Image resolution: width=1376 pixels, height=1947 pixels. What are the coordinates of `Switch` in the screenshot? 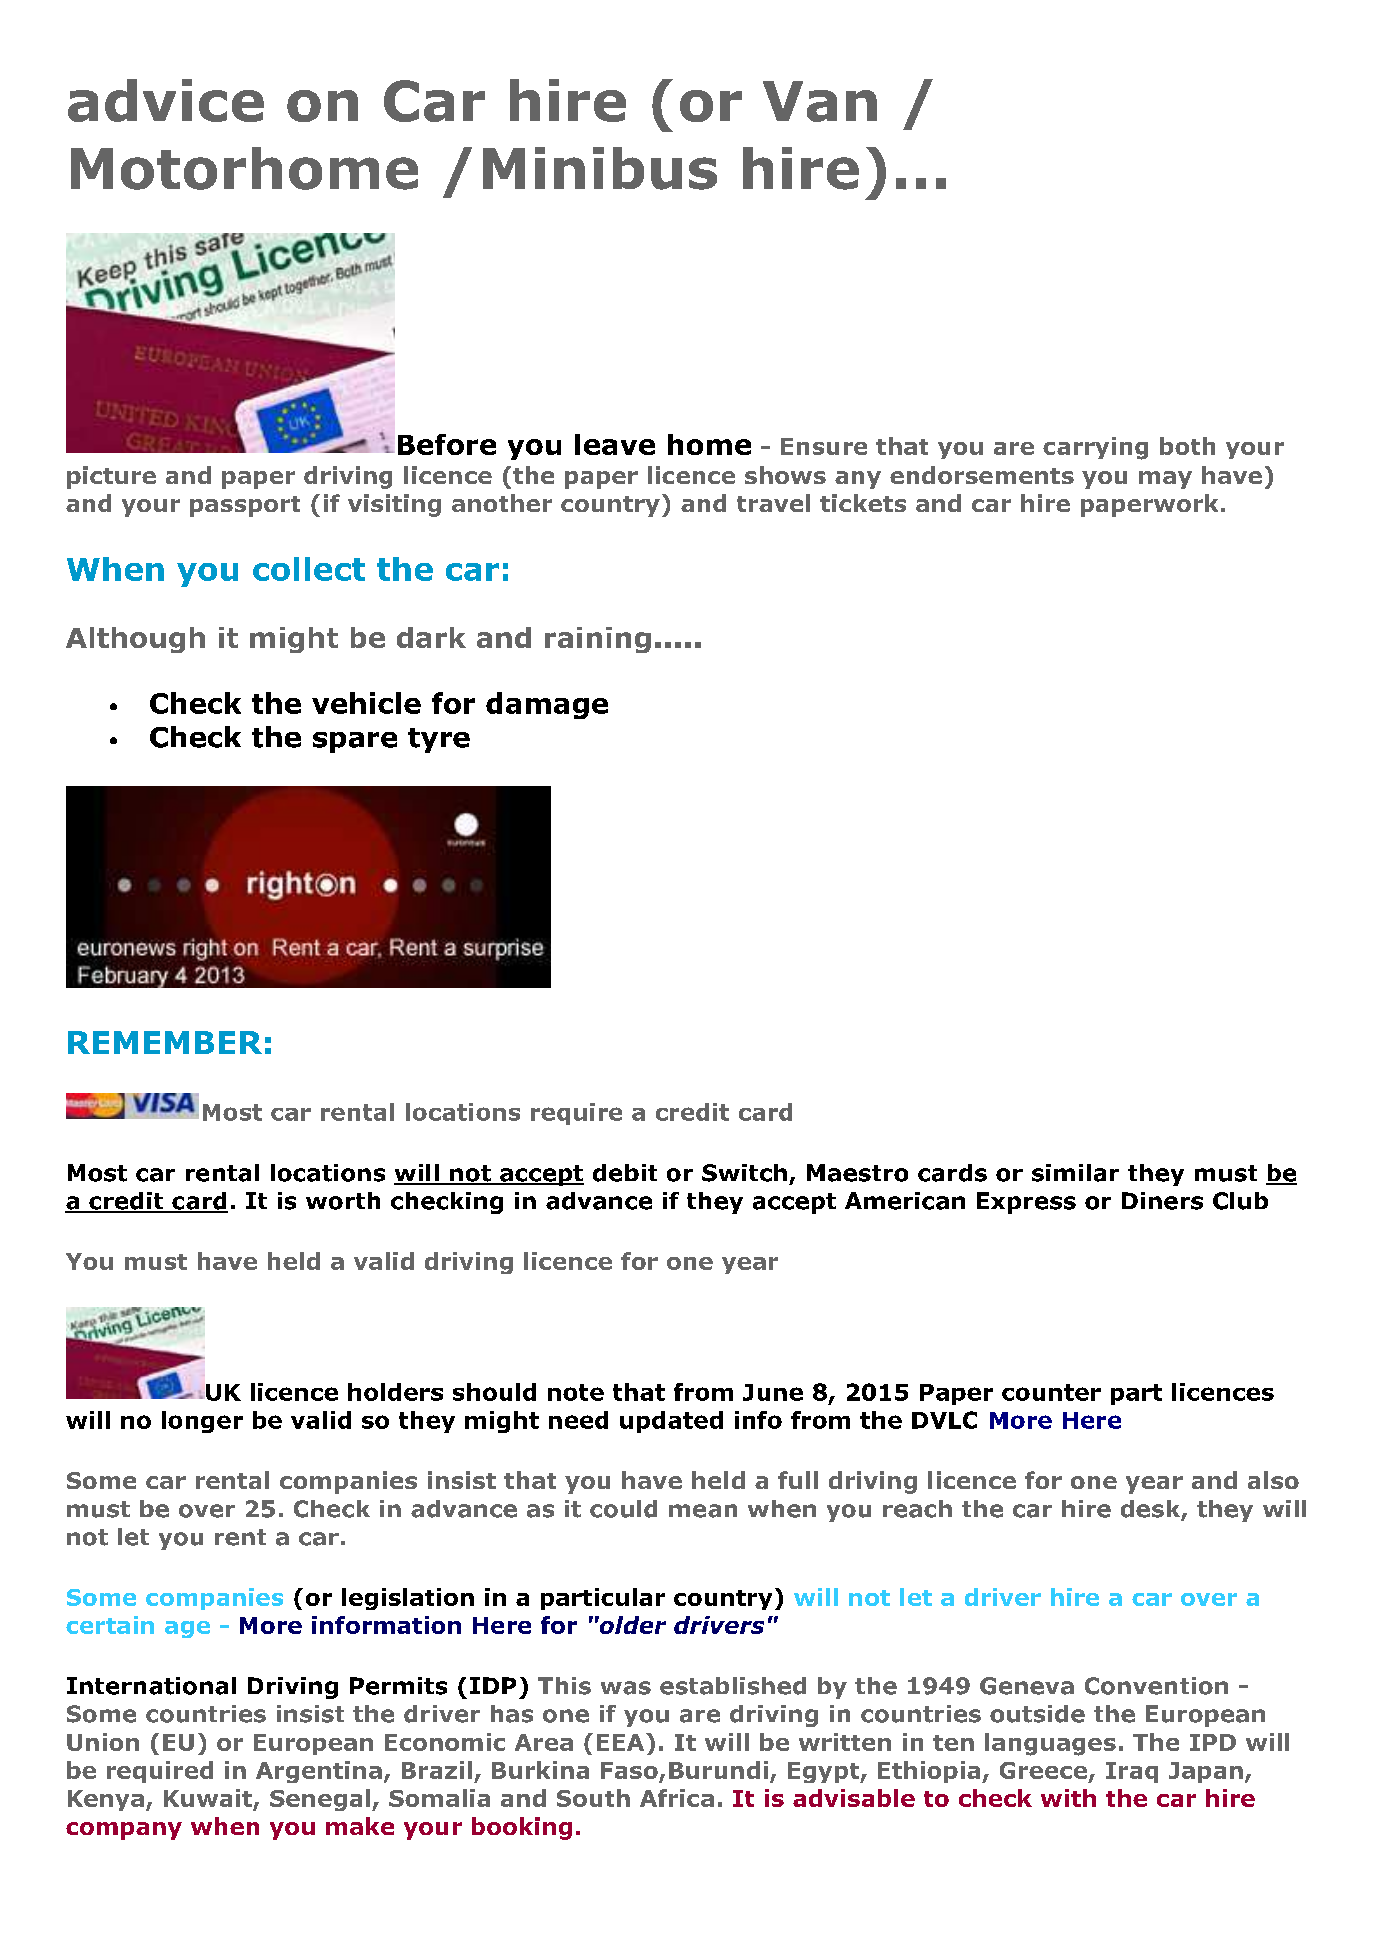 It's located at (744, 1173).
